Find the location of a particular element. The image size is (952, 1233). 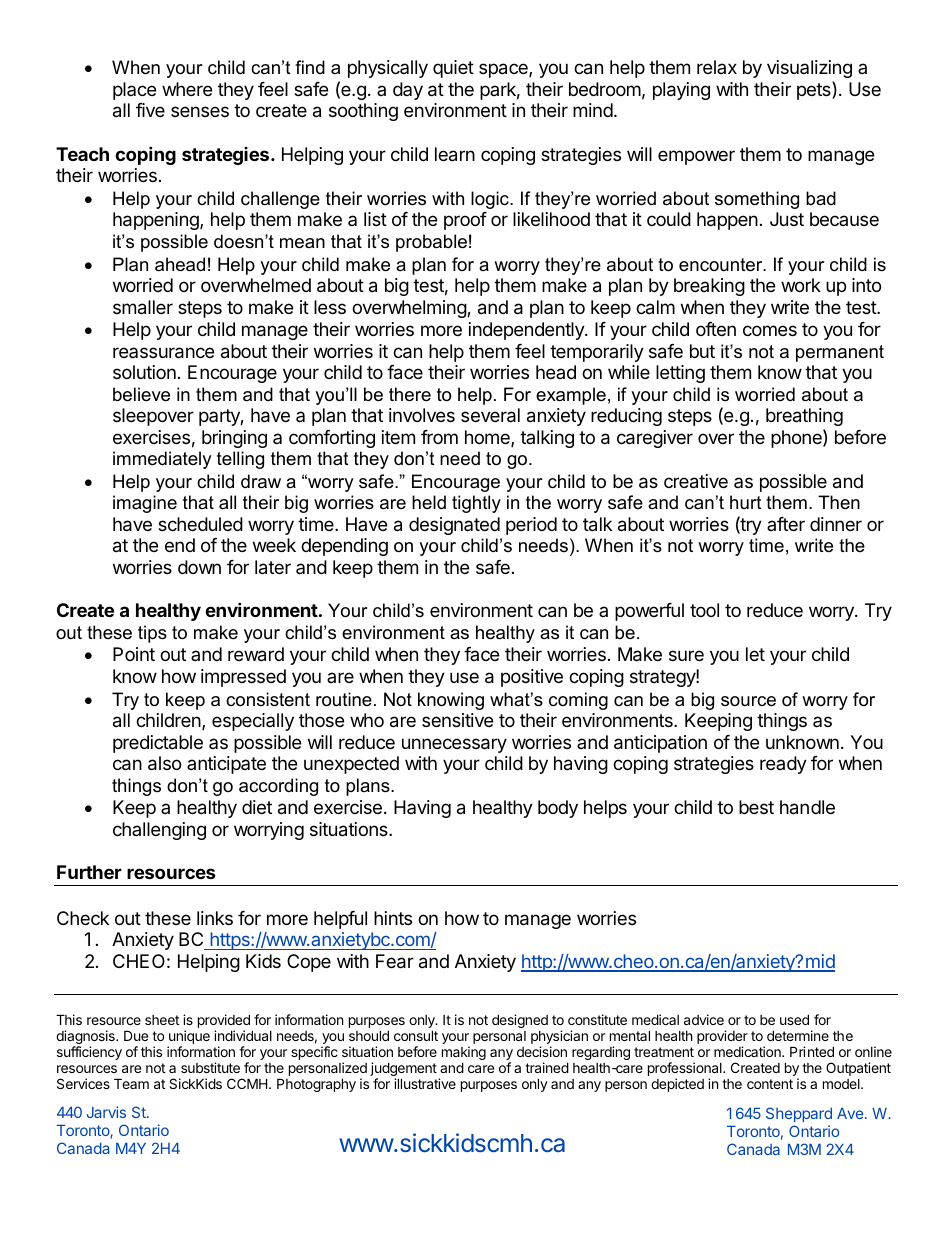

down is located at coordinates (199, 567).
